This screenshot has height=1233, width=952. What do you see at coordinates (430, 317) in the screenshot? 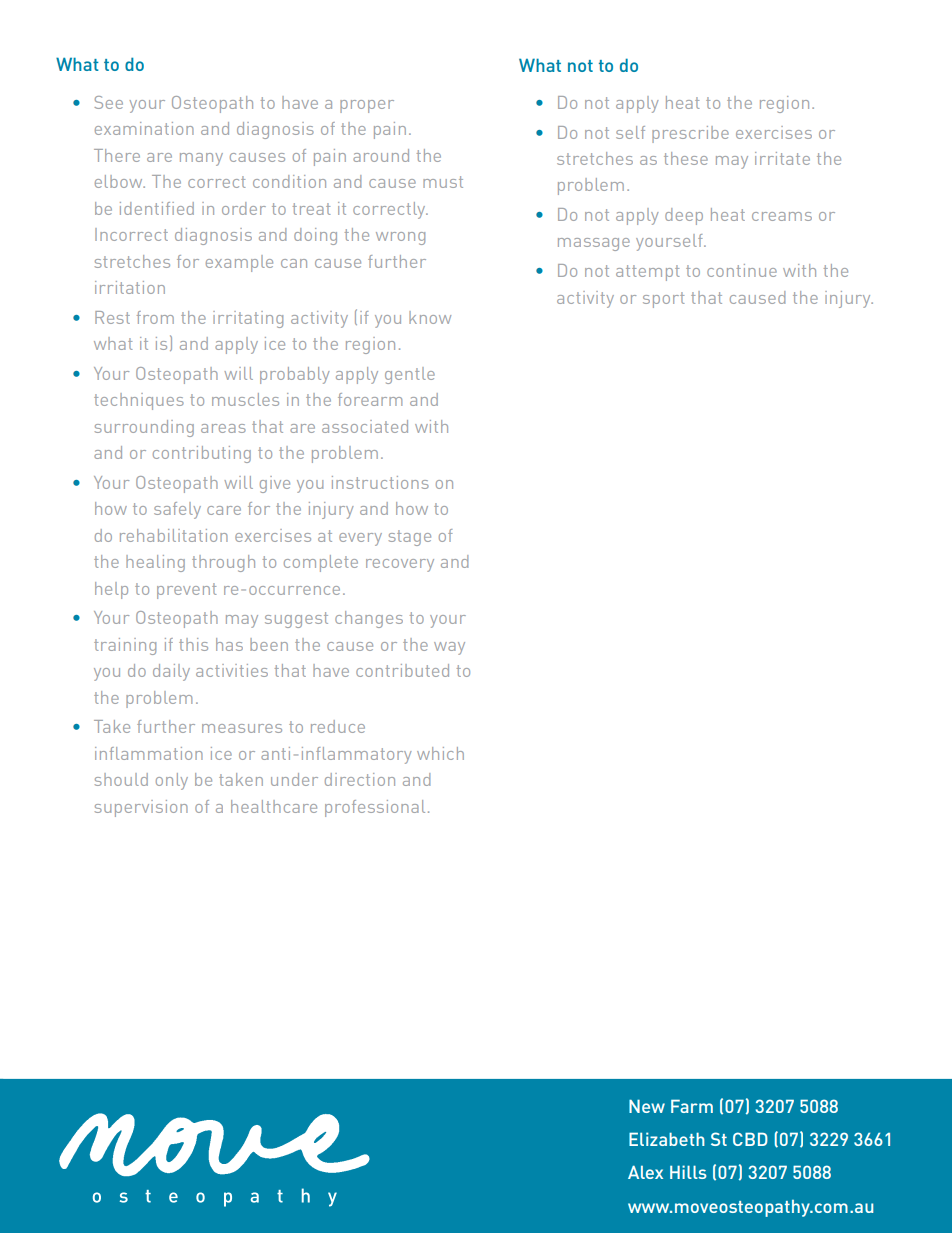
I see `know` at bounding box center [430, 317].
